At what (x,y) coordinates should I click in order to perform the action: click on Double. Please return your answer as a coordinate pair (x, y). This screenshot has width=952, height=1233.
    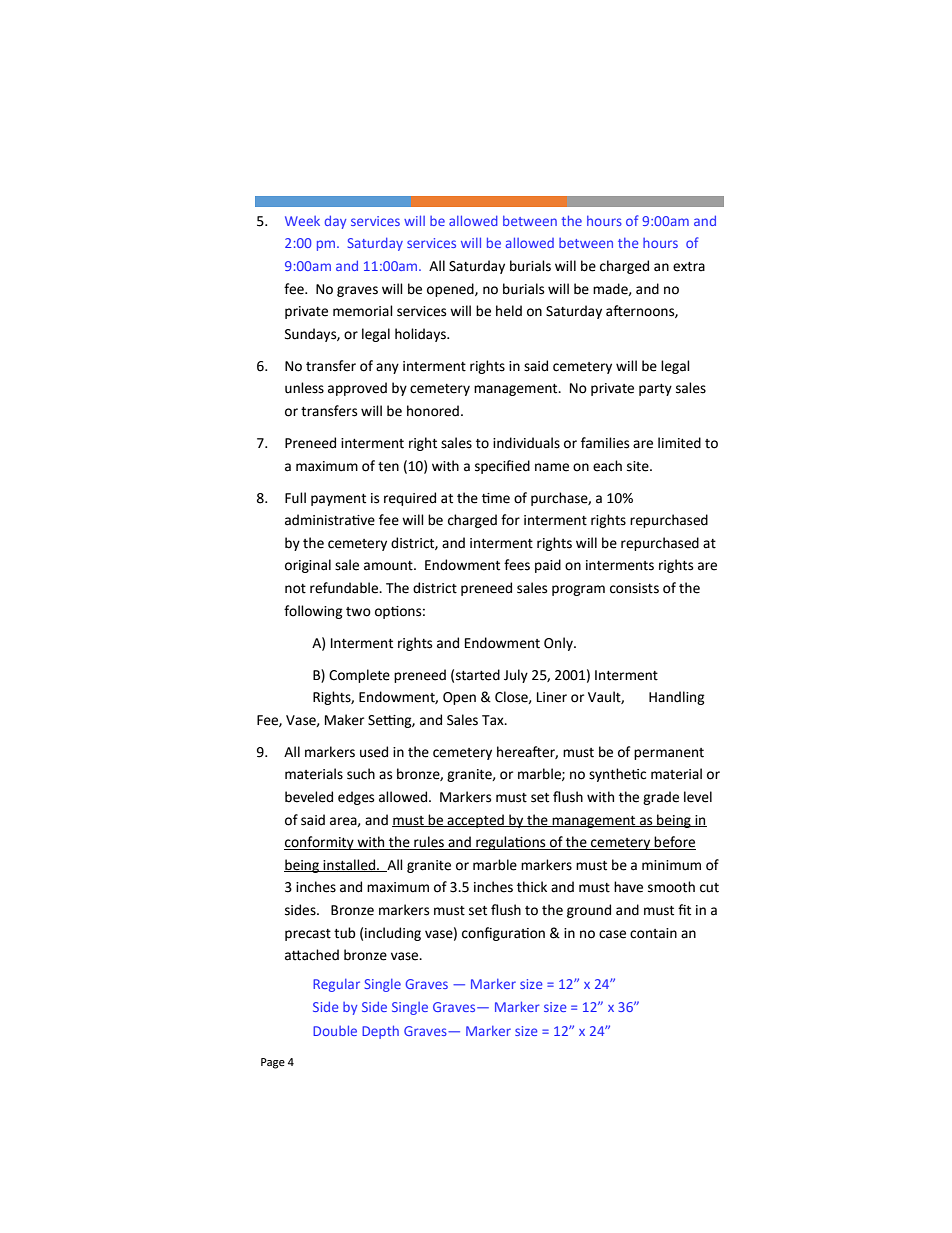
    Looking at the image, I should click on (335, 1030).
